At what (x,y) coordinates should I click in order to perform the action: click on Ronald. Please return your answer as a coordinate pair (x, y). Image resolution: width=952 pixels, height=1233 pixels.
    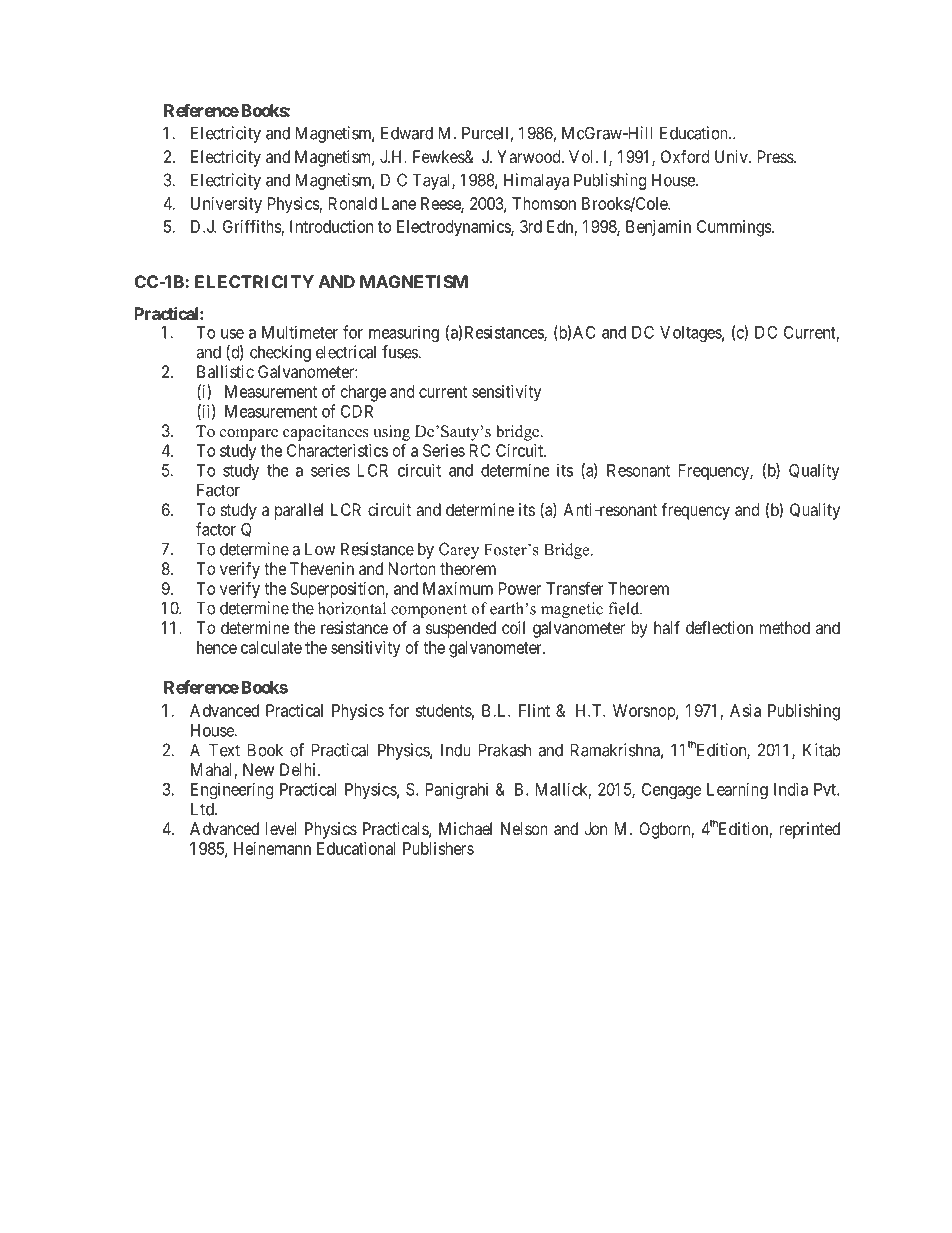
    Looking at the image, I should click on (353, 203).
